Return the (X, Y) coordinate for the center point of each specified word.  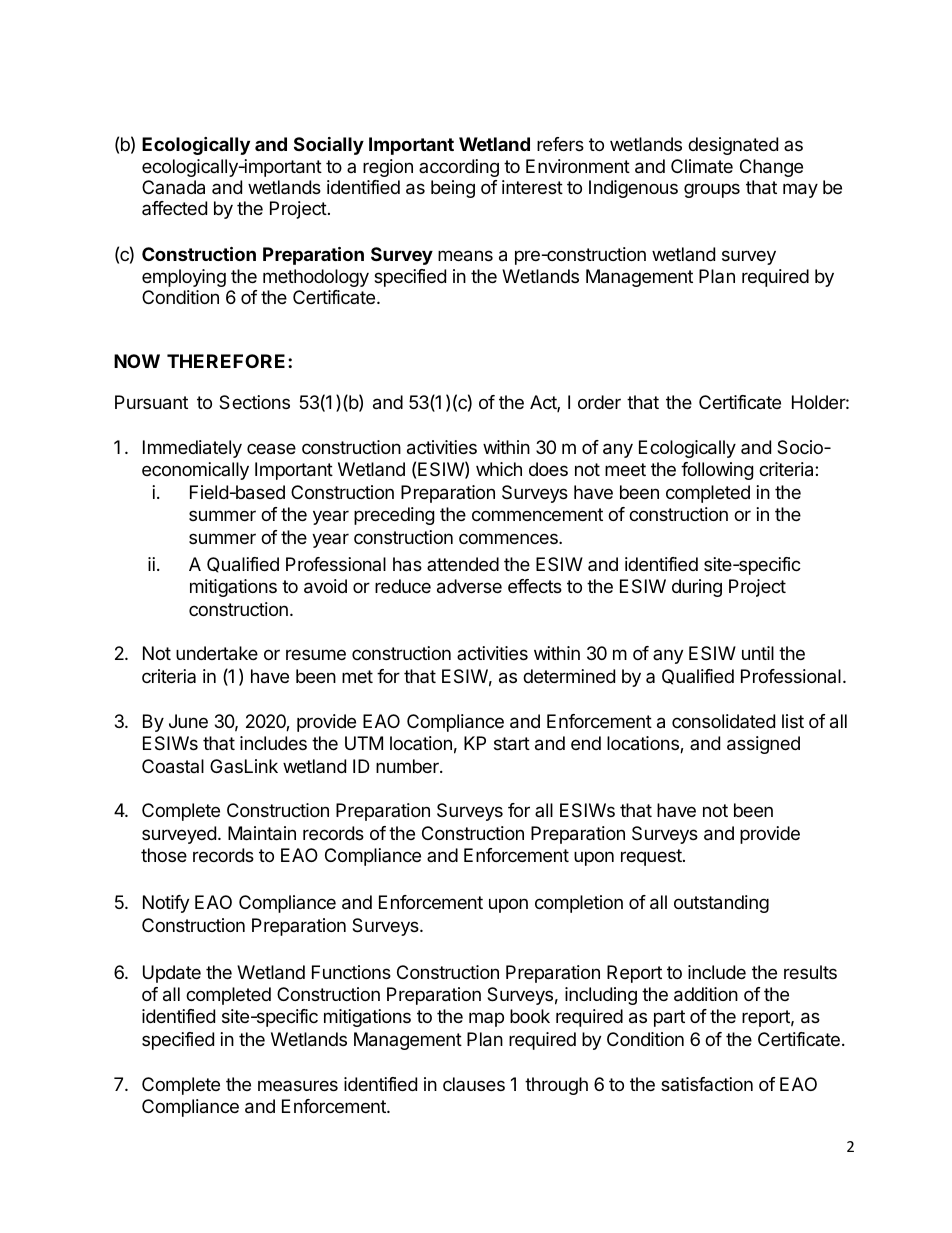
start (512, 744)
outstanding (721, 904)
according (459, 168)
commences (509, 538)
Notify (166, 904)
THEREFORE (226, 361)
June (188, 721)
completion (579, 904)
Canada (173, 187)
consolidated (723, 721)
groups (712, 190)
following (717, 471)
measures (298, 1085)
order (599, 402)
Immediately (192, 449)
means (465, 256)
